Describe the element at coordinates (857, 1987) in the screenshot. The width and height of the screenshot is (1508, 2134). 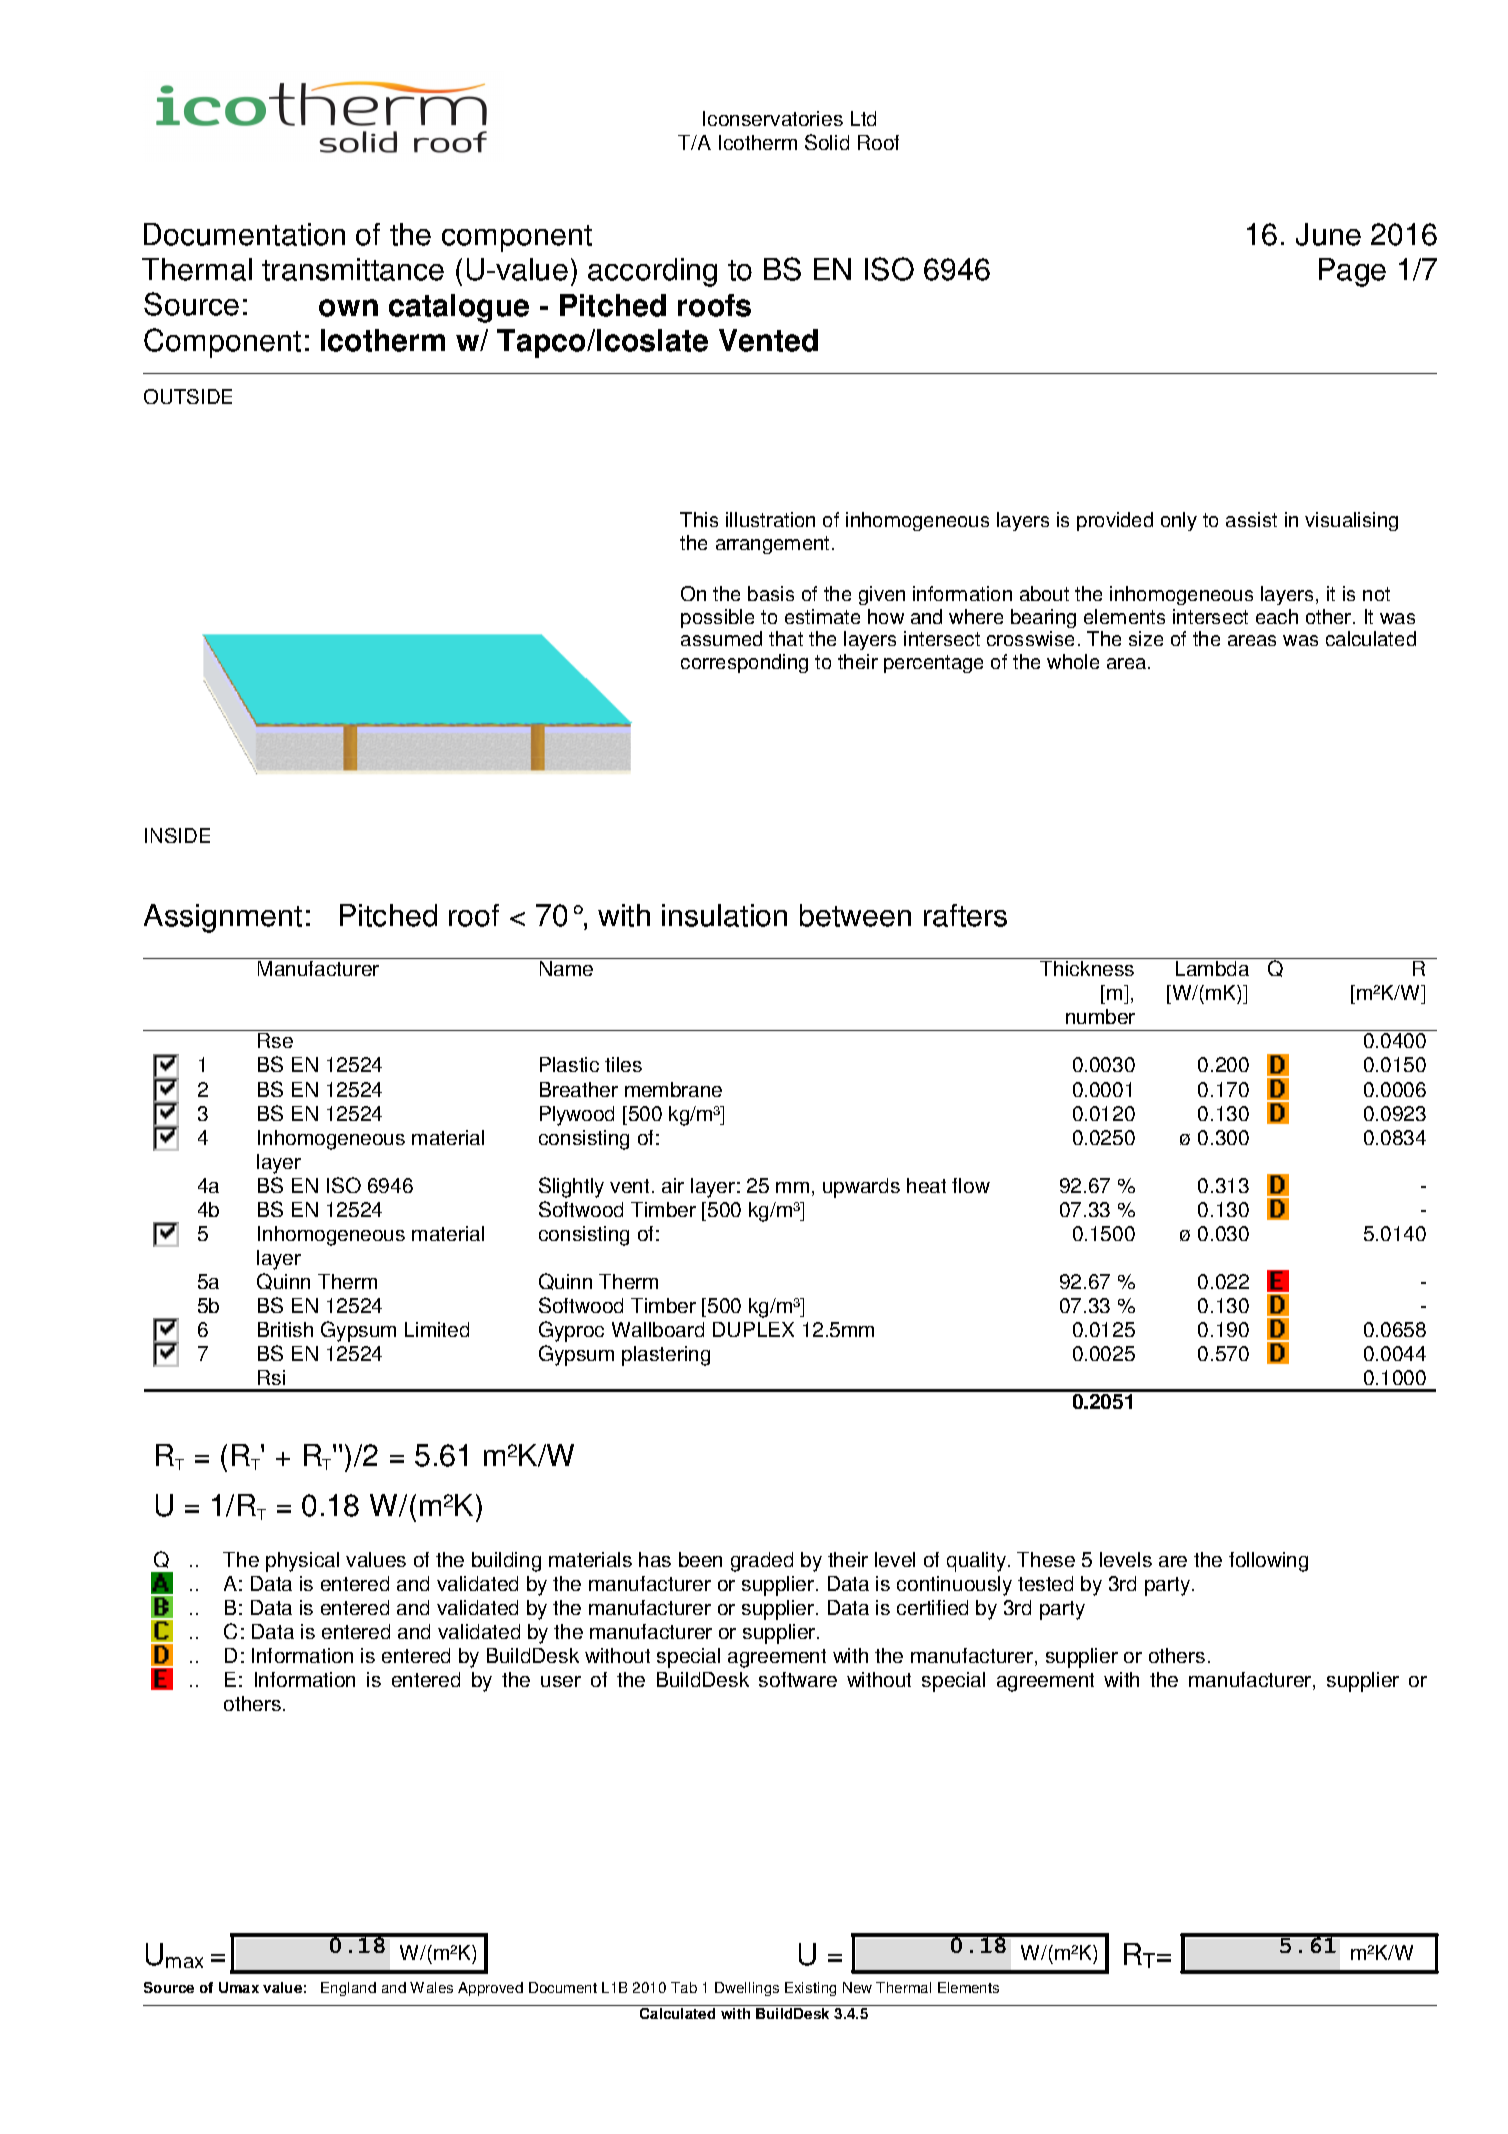
I see `New` at that location.
